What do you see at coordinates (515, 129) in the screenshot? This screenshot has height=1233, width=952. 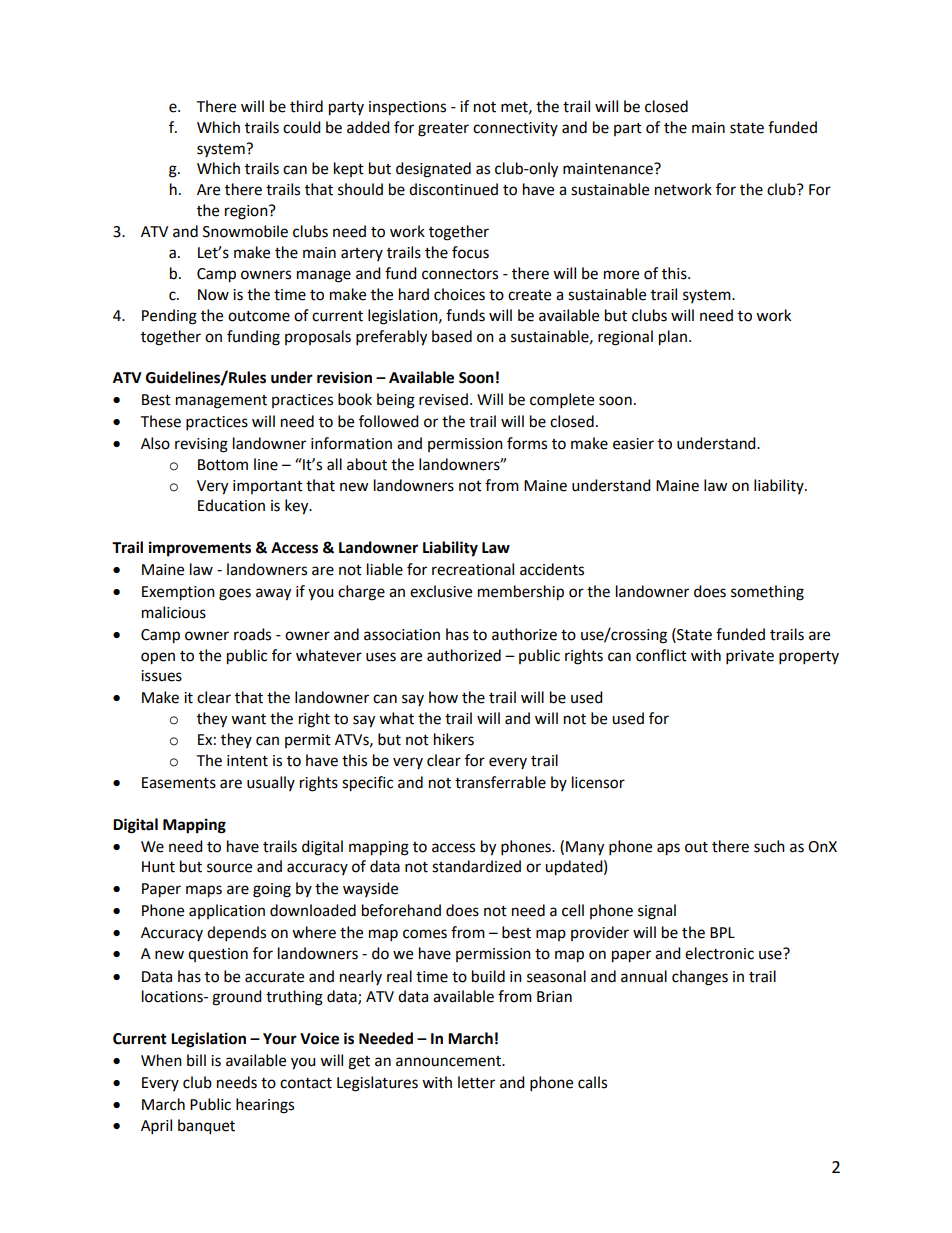 I see `connectivity` at bounding box center [515, 129].
